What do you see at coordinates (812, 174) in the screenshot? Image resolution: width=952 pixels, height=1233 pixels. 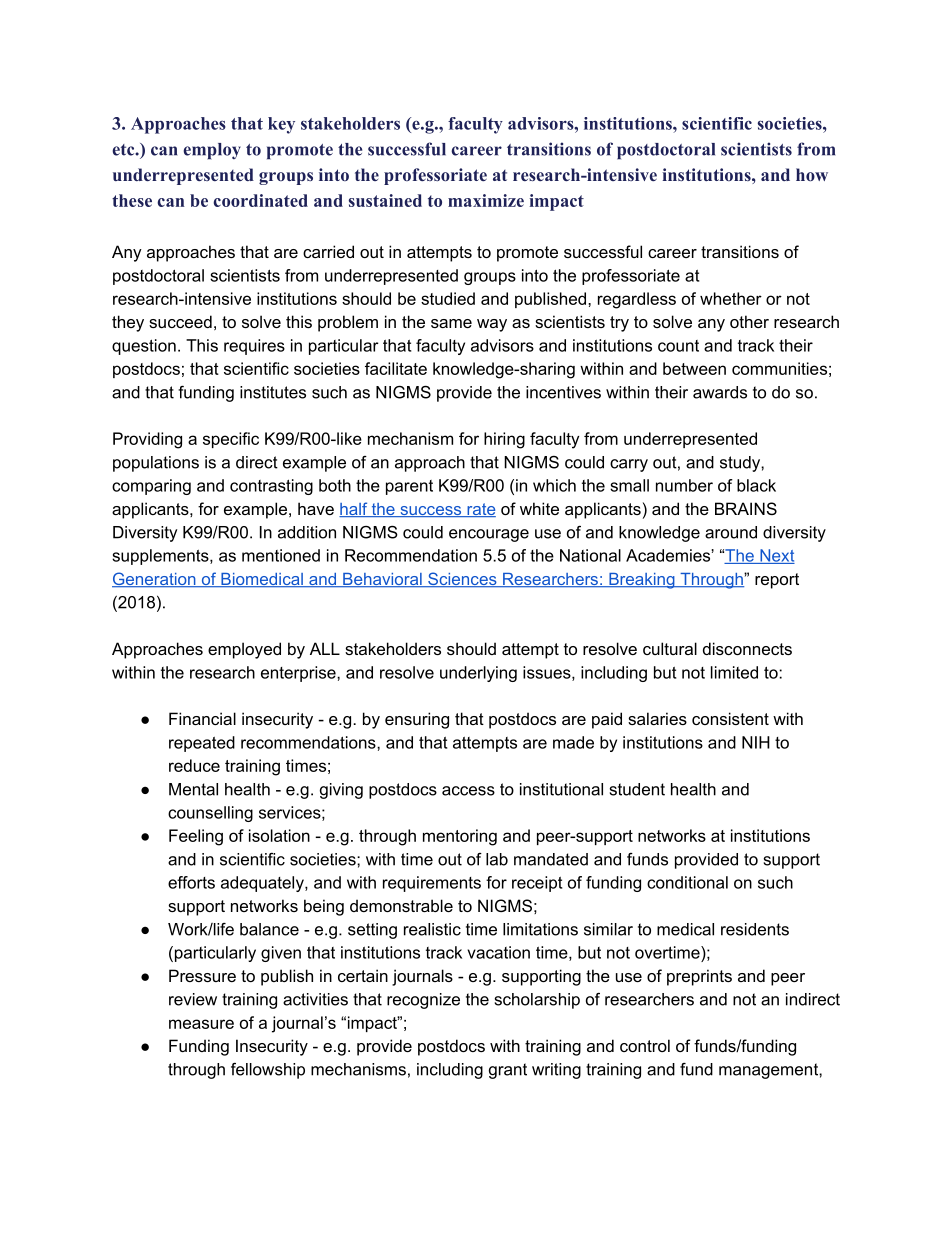 I see `how` at bounding box center [812, 174].
